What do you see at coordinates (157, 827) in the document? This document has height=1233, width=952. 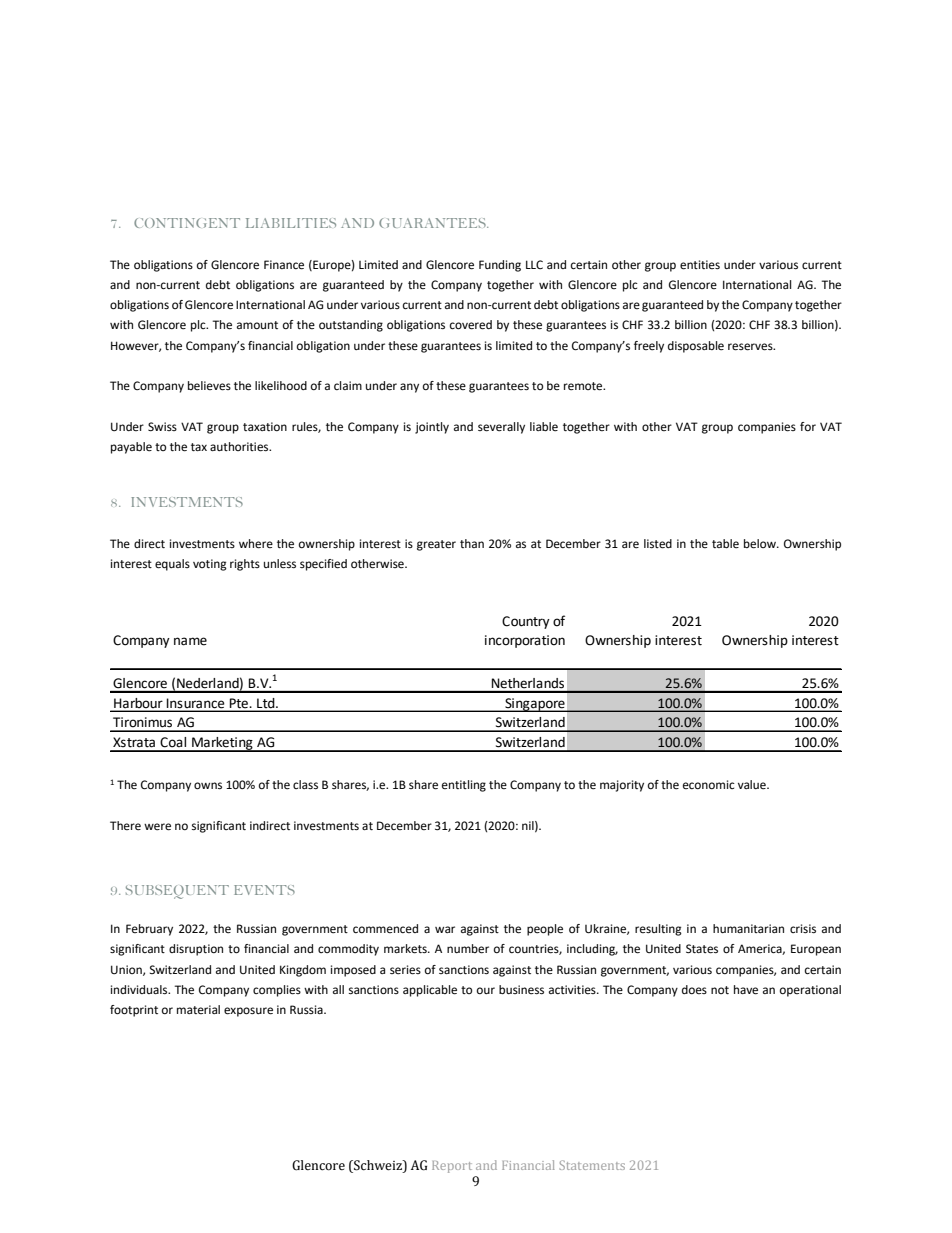 I see `were` at bounding box center [157, 827].
